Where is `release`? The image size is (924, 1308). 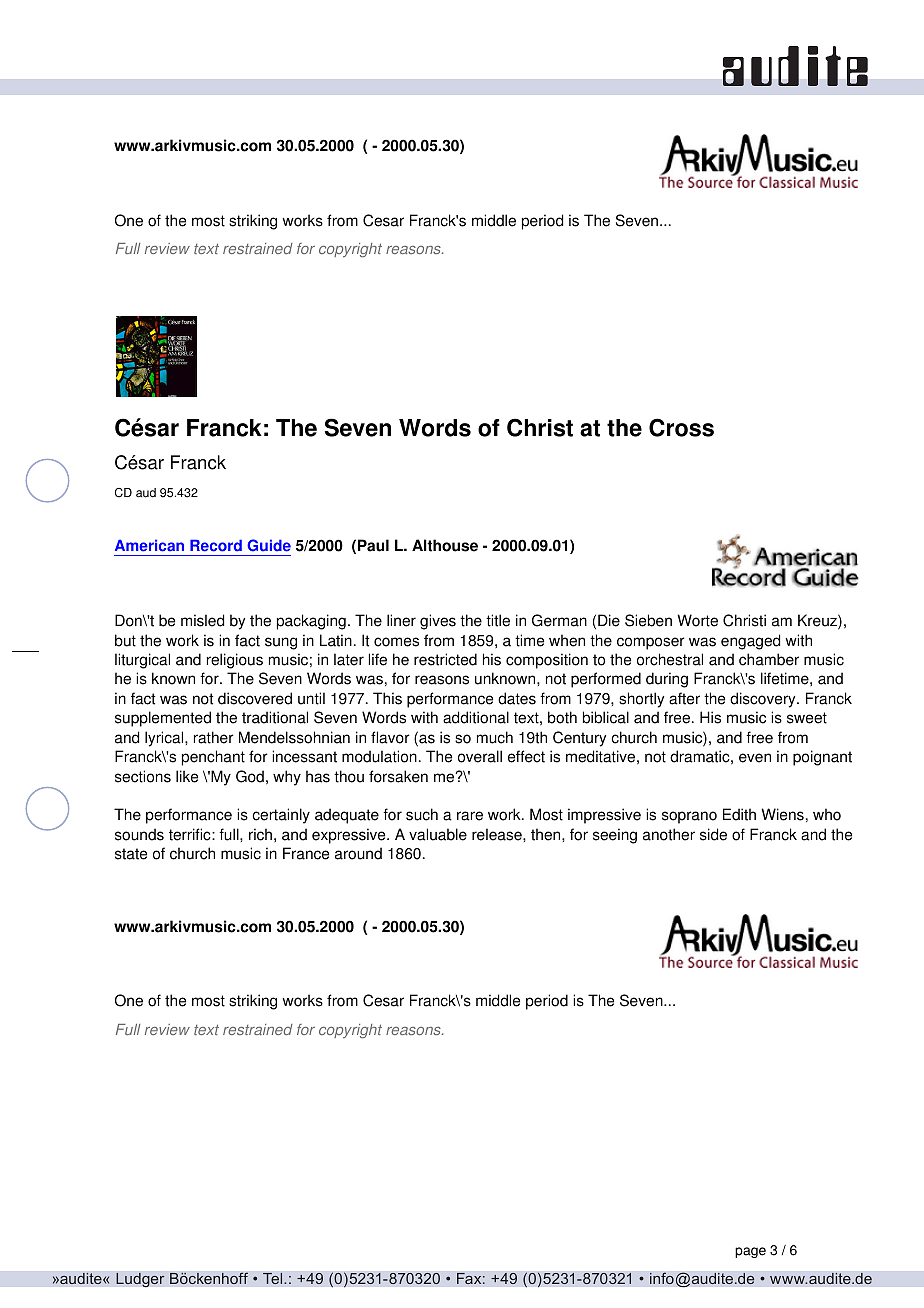 release is located at coordinates (498, 834).
